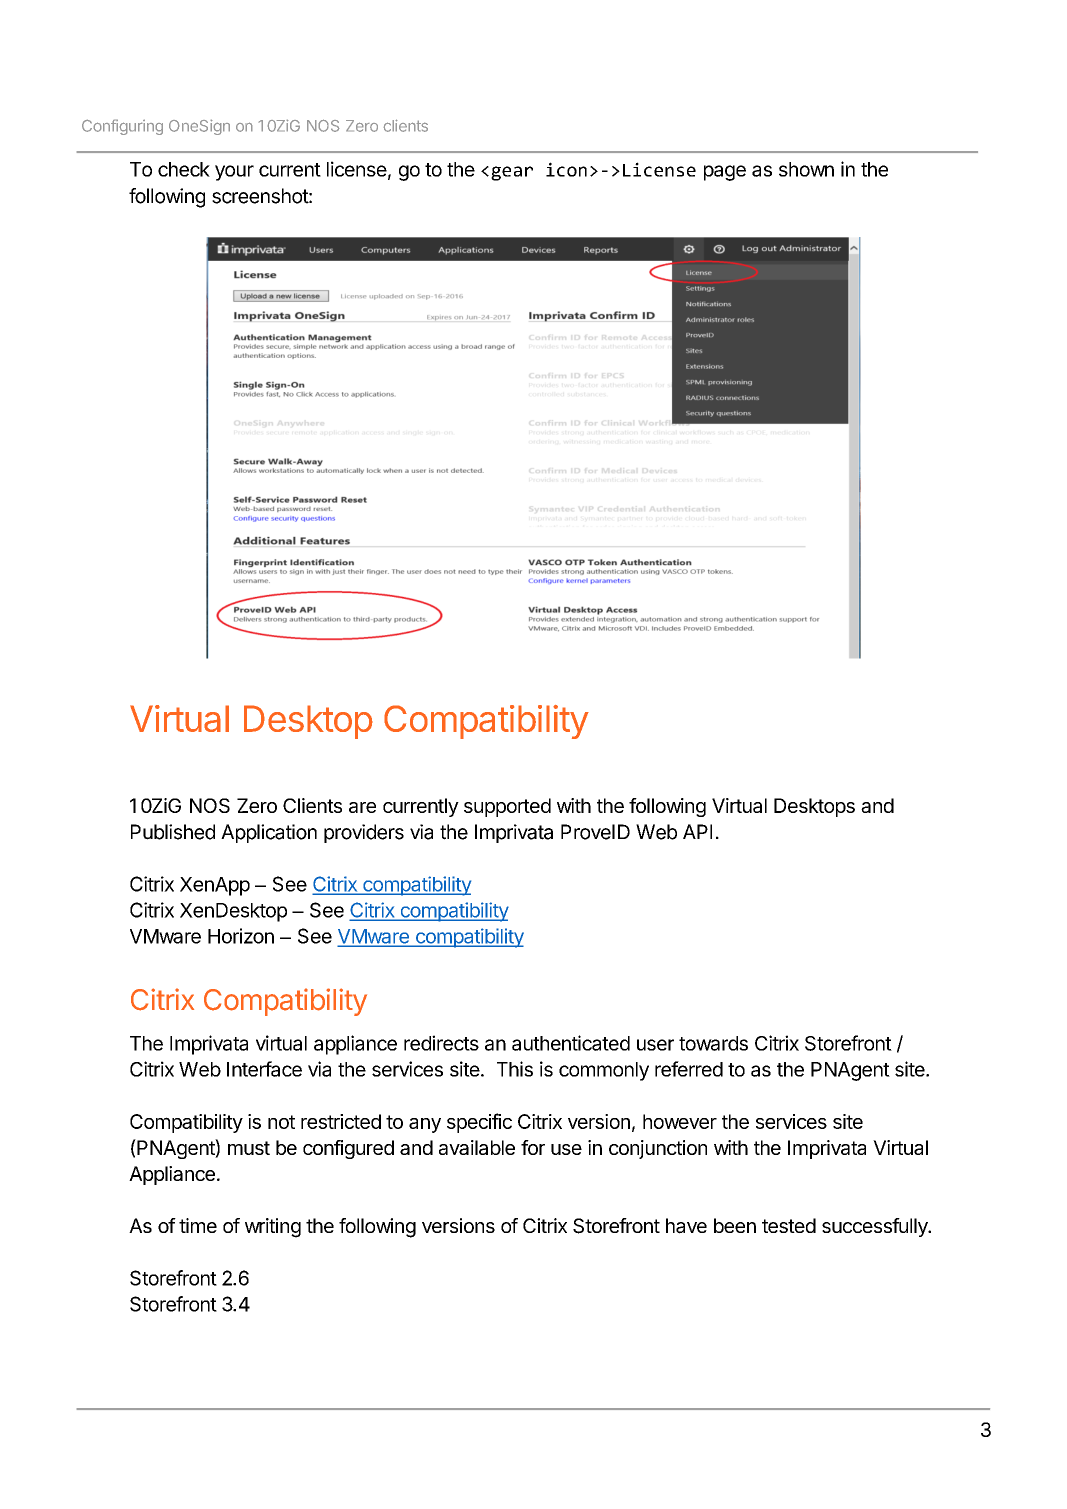 The image size is (1067, 1509). What do you see at coordinates (184, 169) in the document?
I see `check` at bounding box center [184, 169].
